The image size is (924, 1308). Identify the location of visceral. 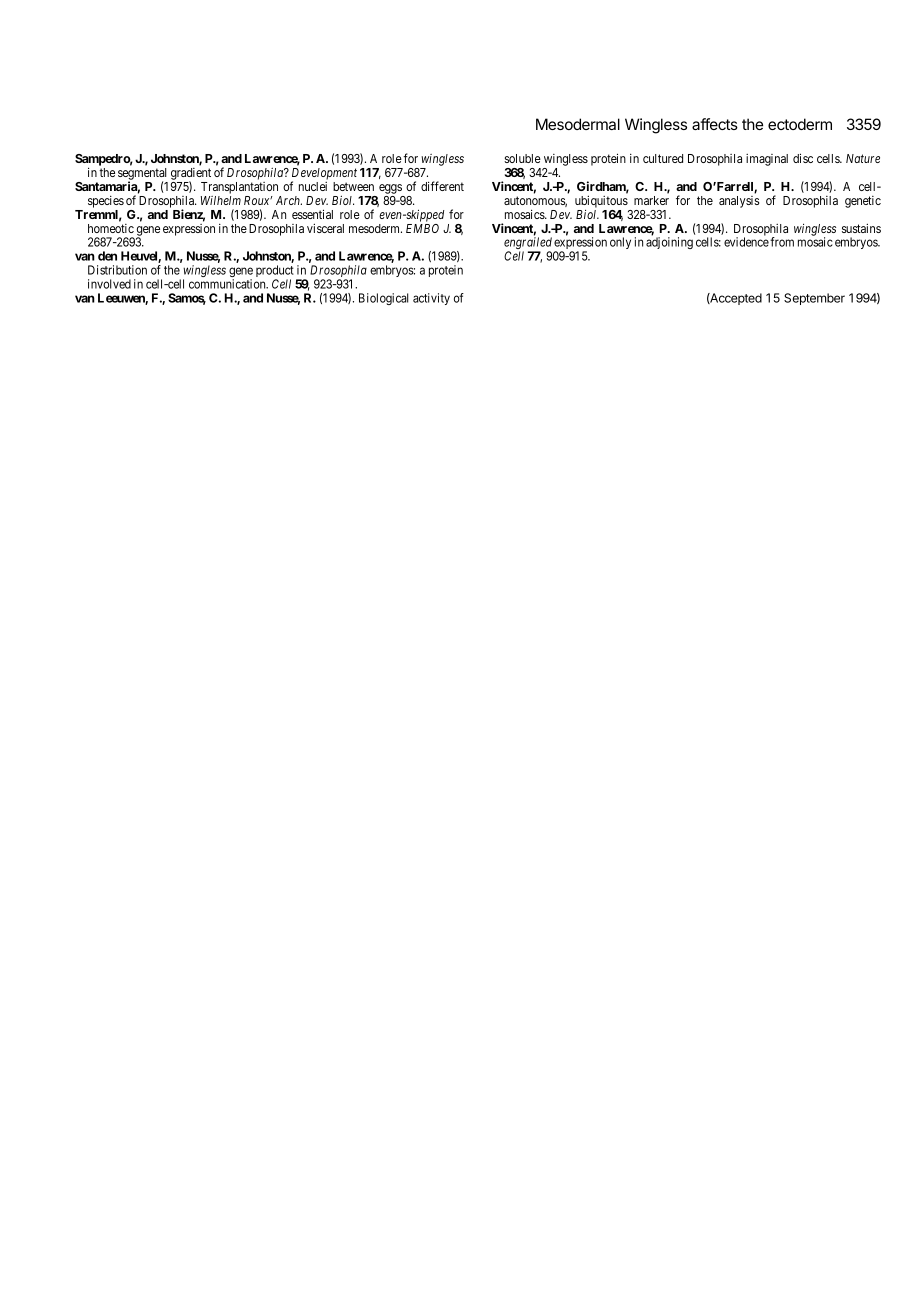
(325, 228).
